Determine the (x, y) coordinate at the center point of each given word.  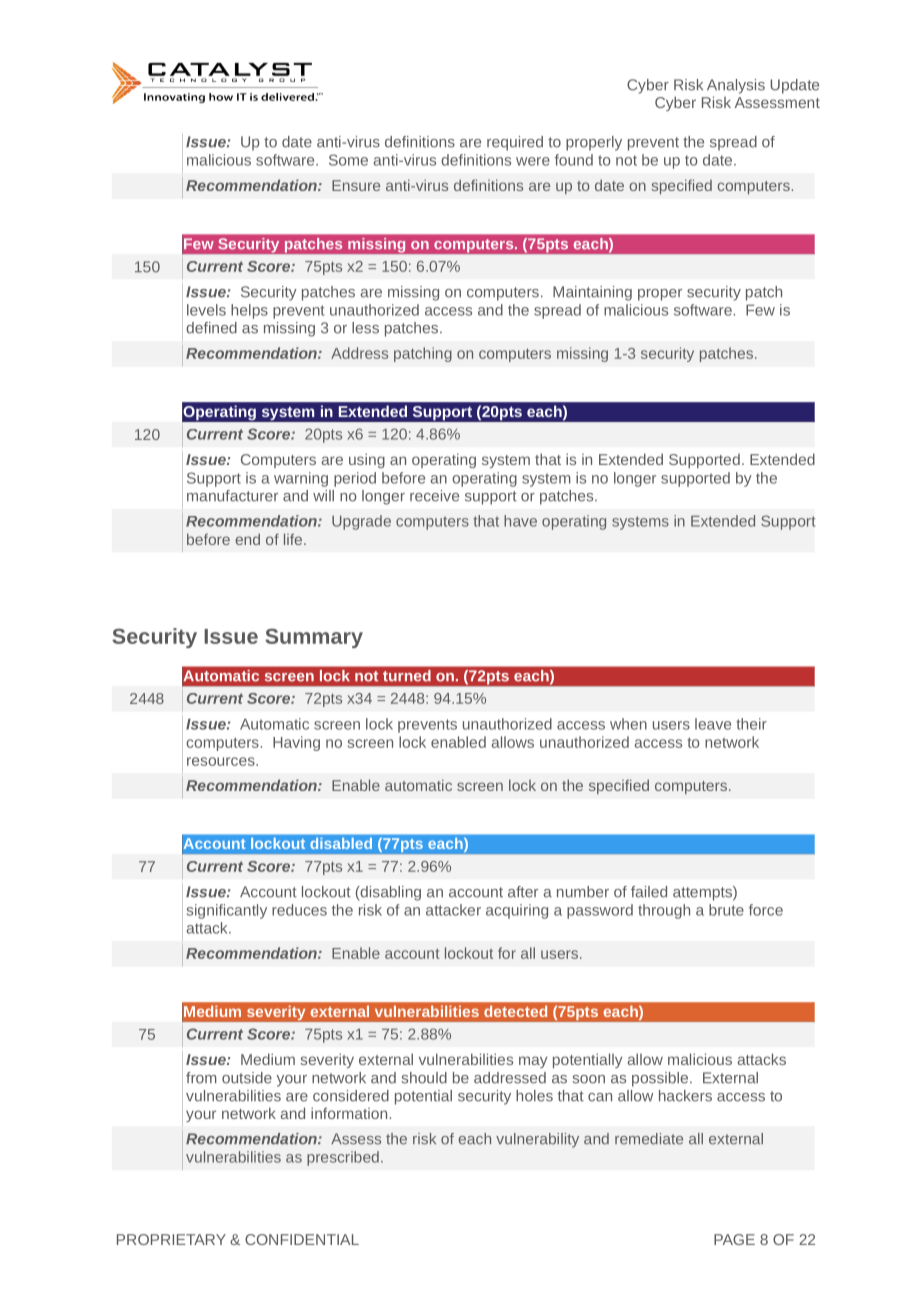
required (515, 143)
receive (434, 496)
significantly (227, 911)
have (520, 521)
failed (649, 892)
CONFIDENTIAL (302, 1239)
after (523, 892)
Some (348, 160)
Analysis (736, 86)
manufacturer (232, 496)
